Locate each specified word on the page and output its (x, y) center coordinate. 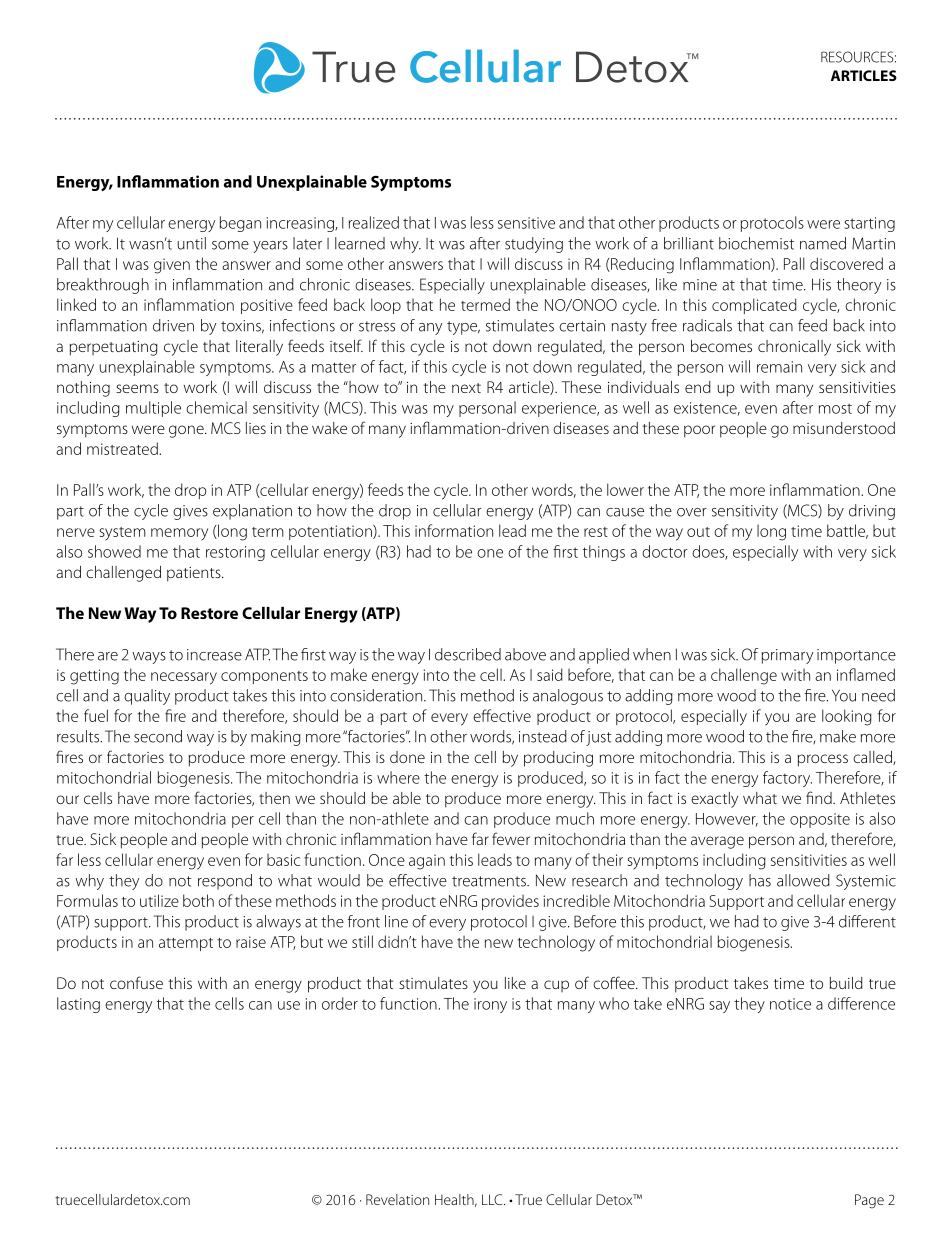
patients (195, 574)
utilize (159, 900)
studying (534, 245)
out (698, 532)
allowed (803, 880)
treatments (490, 881)
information (454, 530)
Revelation (397, 1199)
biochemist (756, 243)
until (192, 243)
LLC (493, 1199)
